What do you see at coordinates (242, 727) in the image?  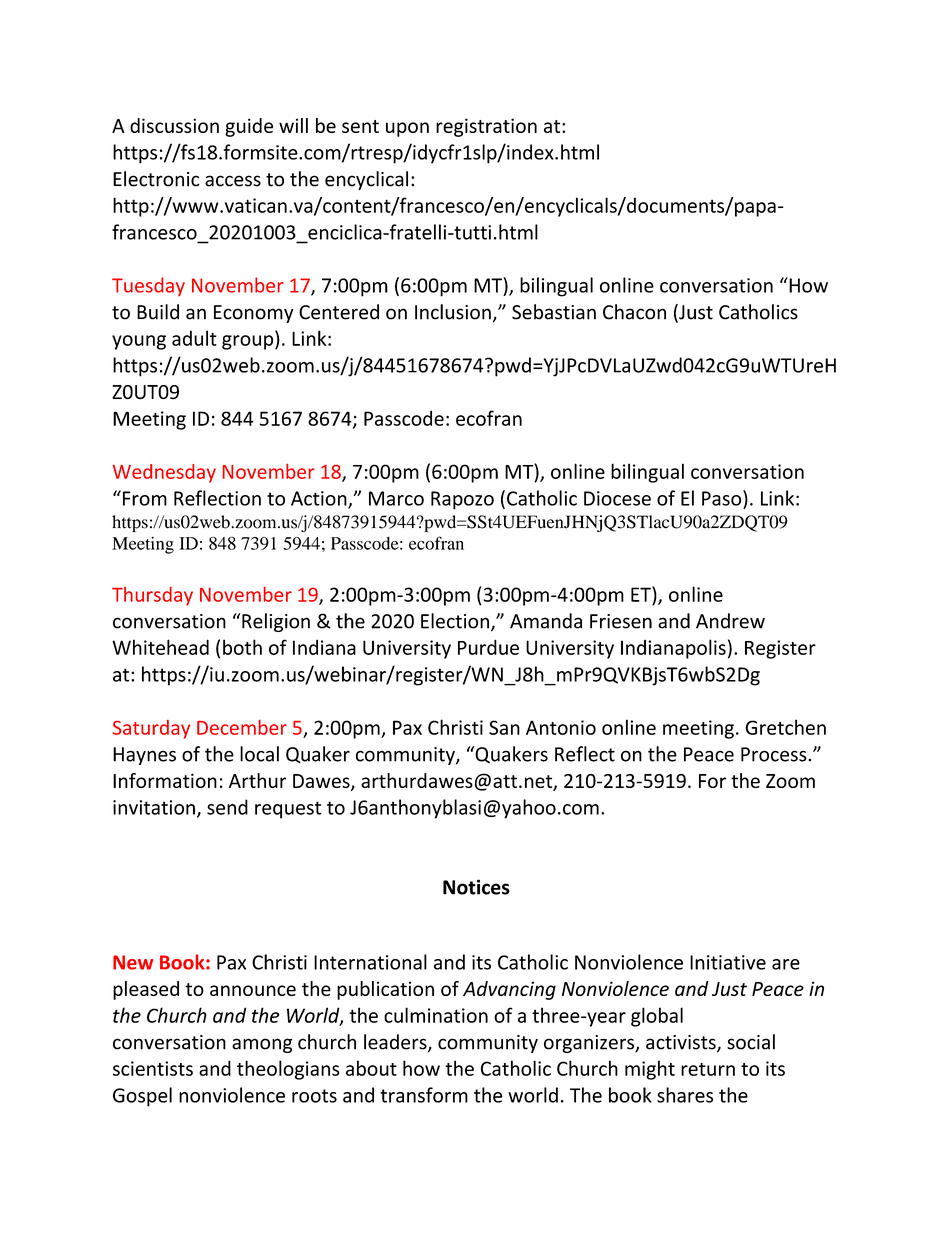 I see `December` at bounding box center [242, 727].
